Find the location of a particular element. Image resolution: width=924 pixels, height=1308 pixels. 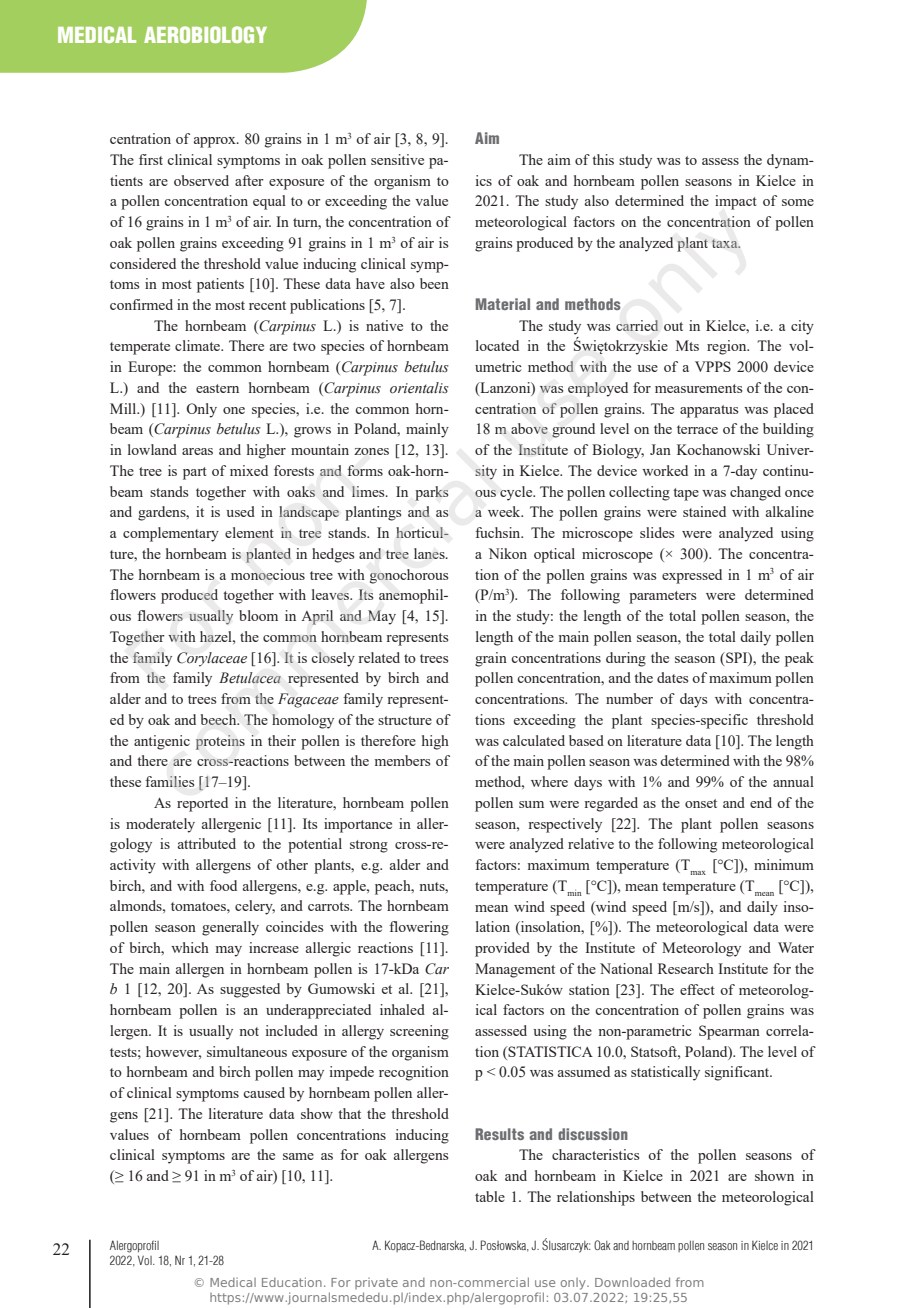

same is located at coordinates (298, 1156).
